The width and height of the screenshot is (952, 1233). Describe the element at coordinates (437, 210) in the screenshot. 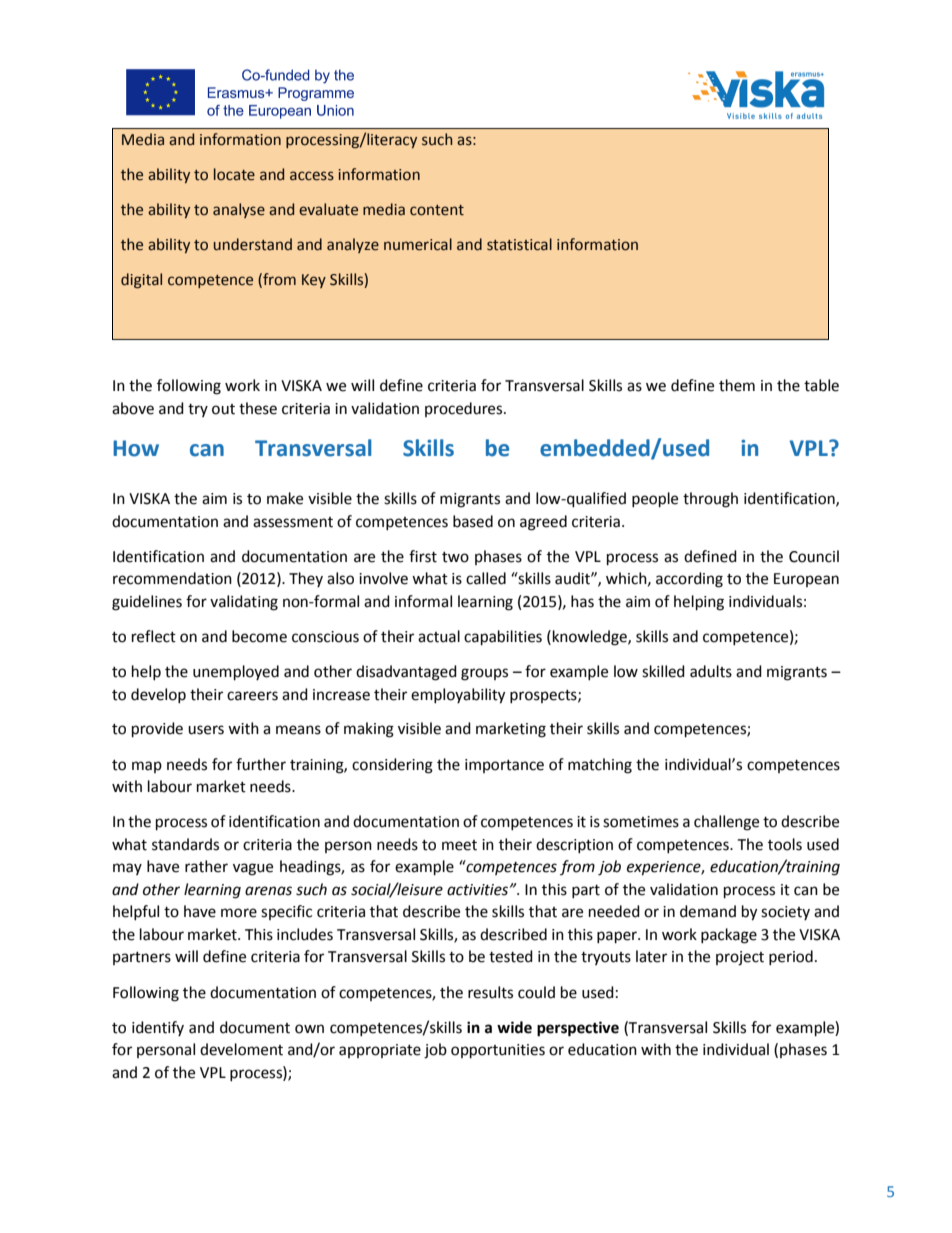

I see `content` at that location.
